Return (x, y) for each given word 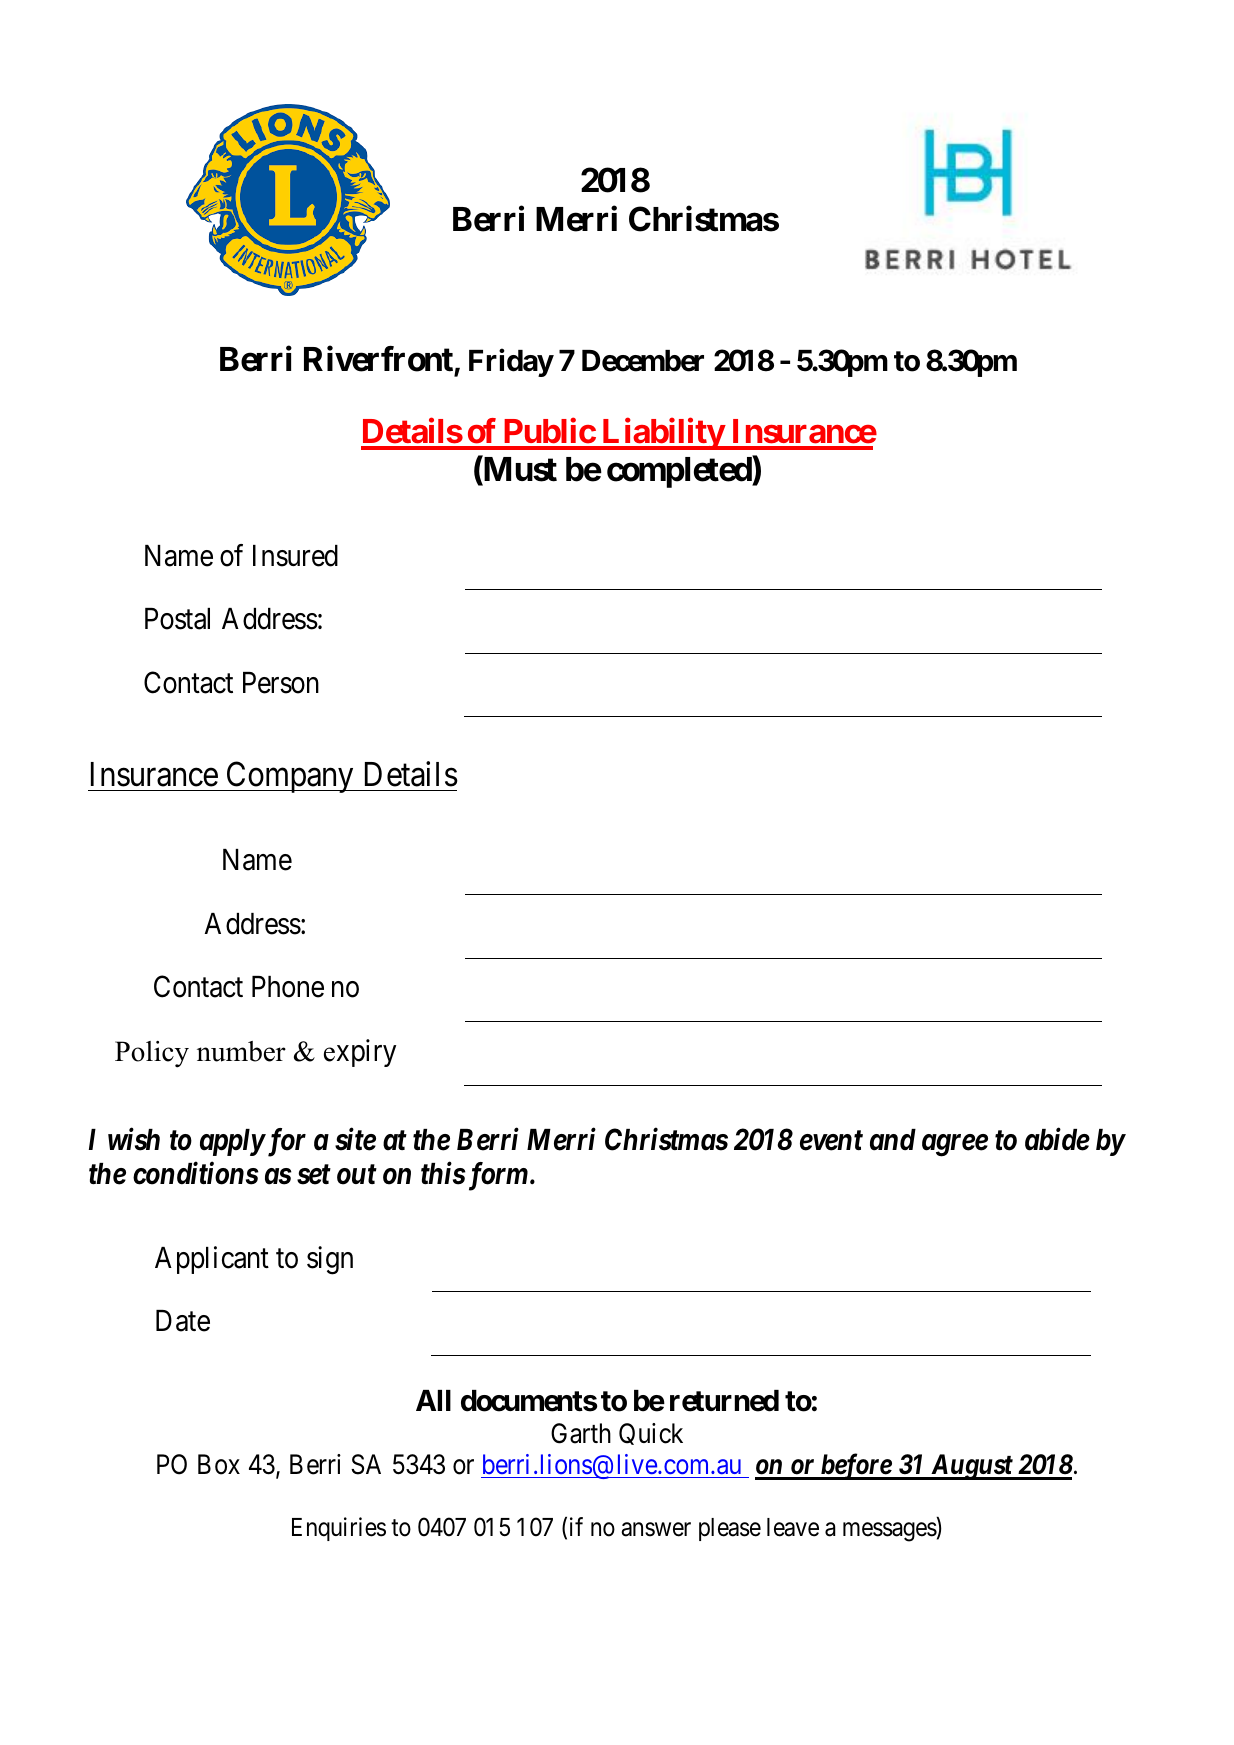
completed (680, 472)
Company (290, 777)
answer (656, 1529)
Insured (295, 556)
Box (219, 1464)
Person (281, 683)
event (831, 1141)
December (643, 361)
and (893, 1140)
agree (955, 1146)
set (314, 1175)
